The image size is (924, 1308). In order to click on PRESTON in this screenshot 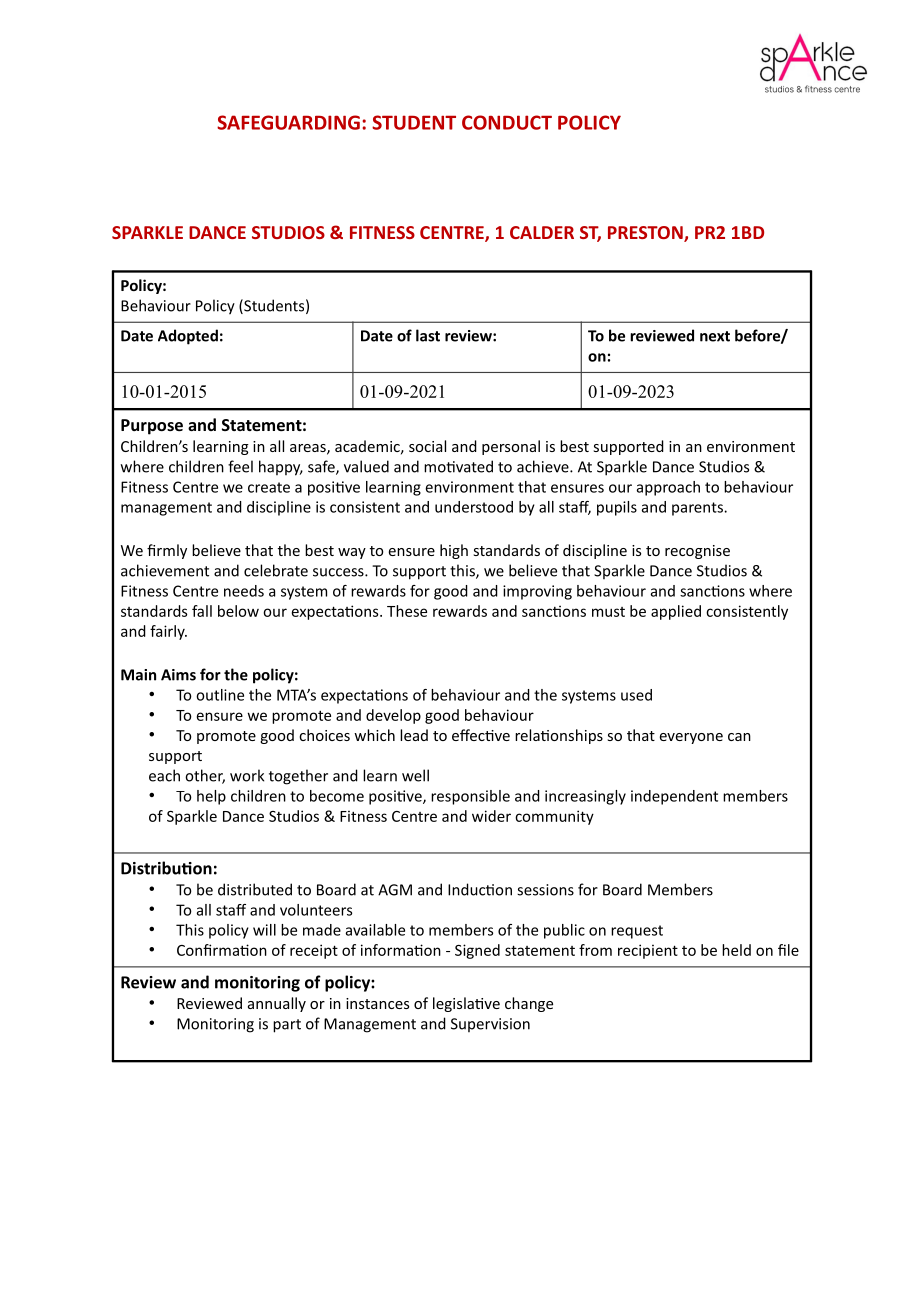, I will do `click(646, 234)`.
